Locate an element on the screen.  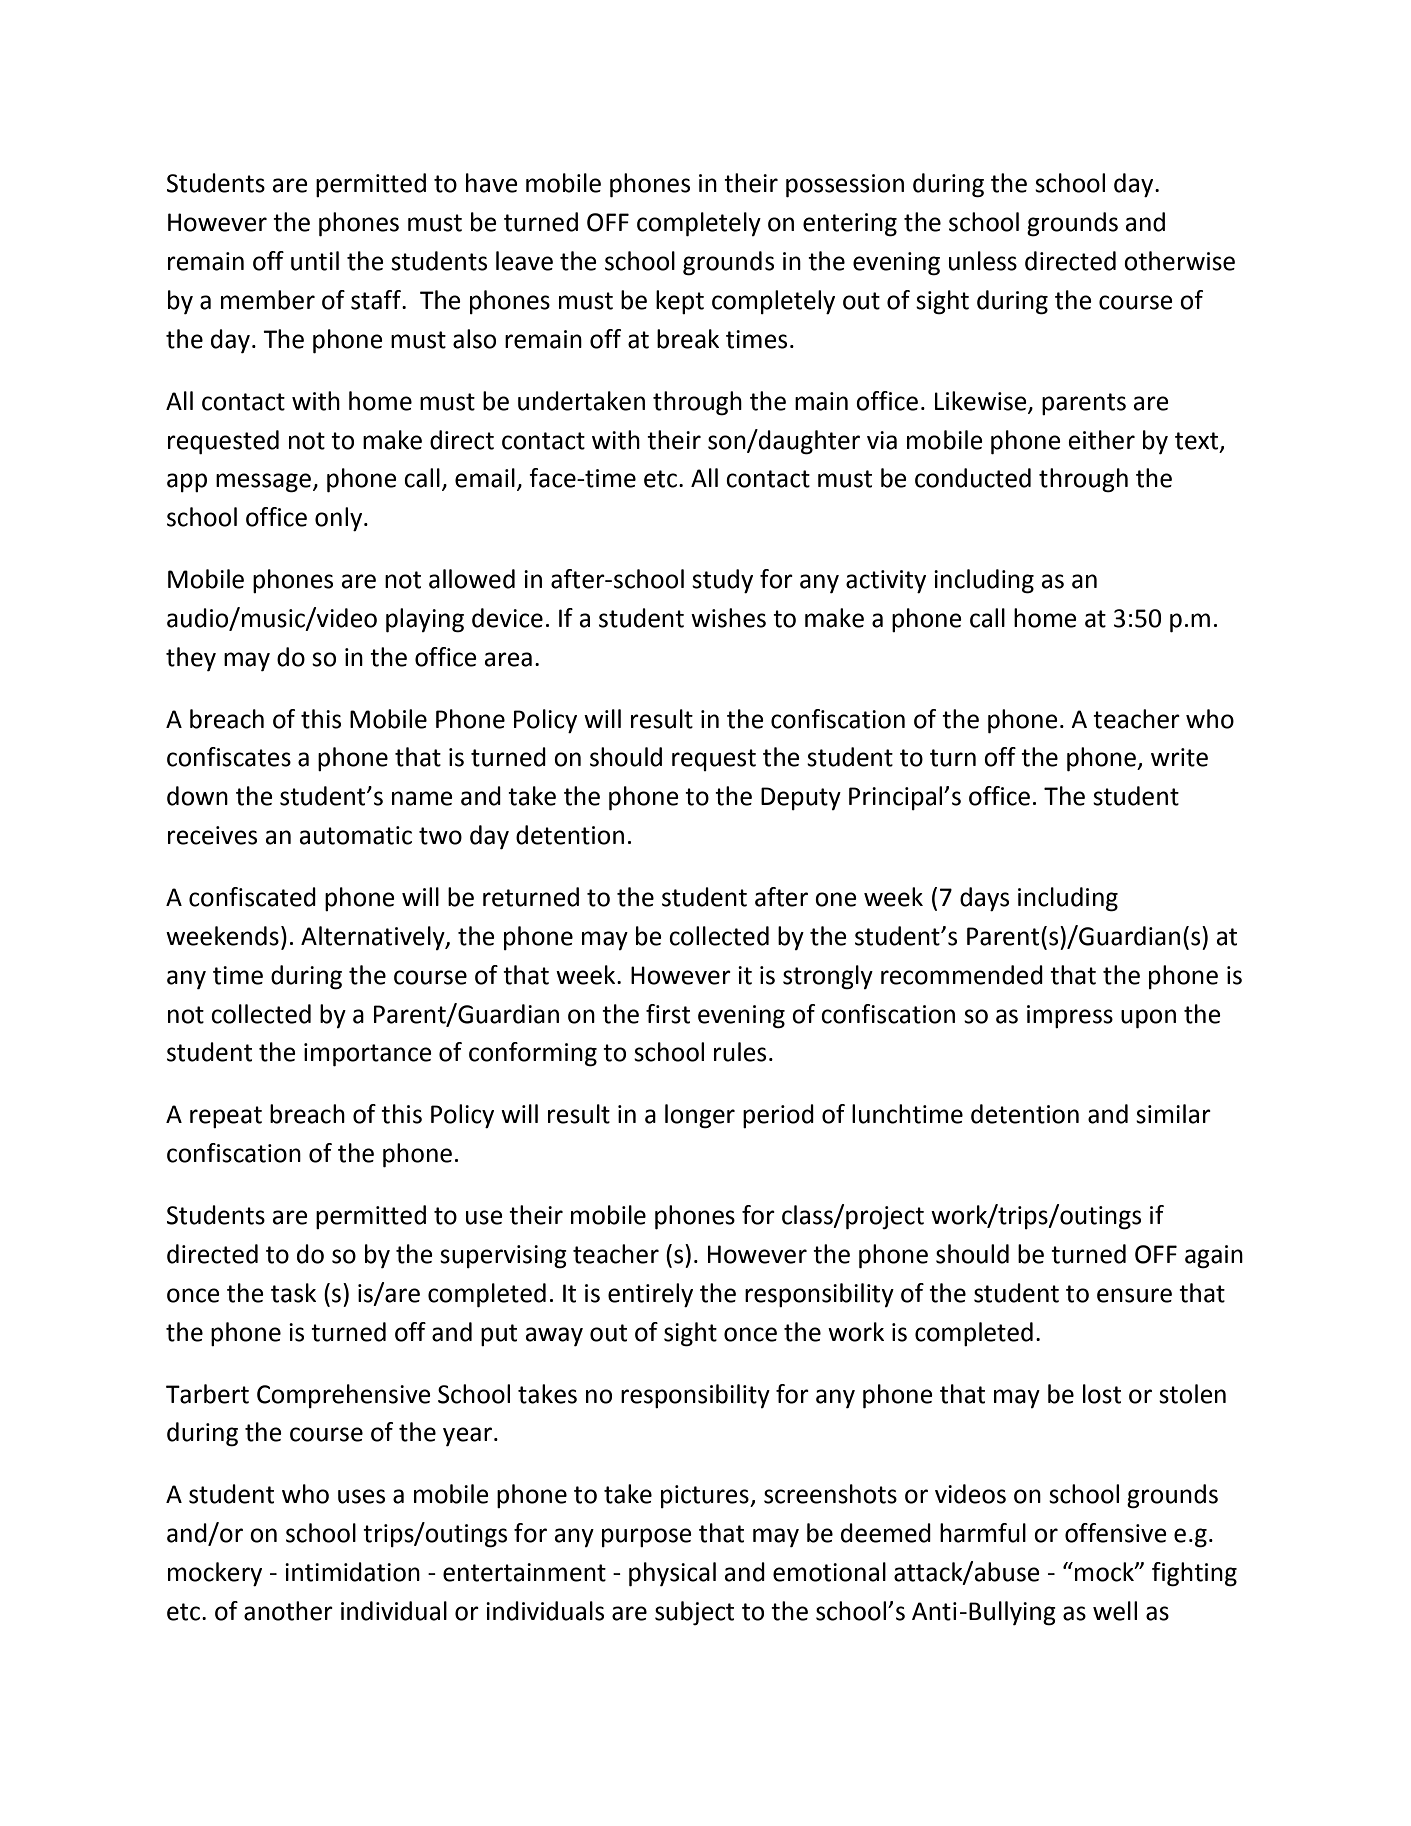
until is located at coordinates (315, 261).
